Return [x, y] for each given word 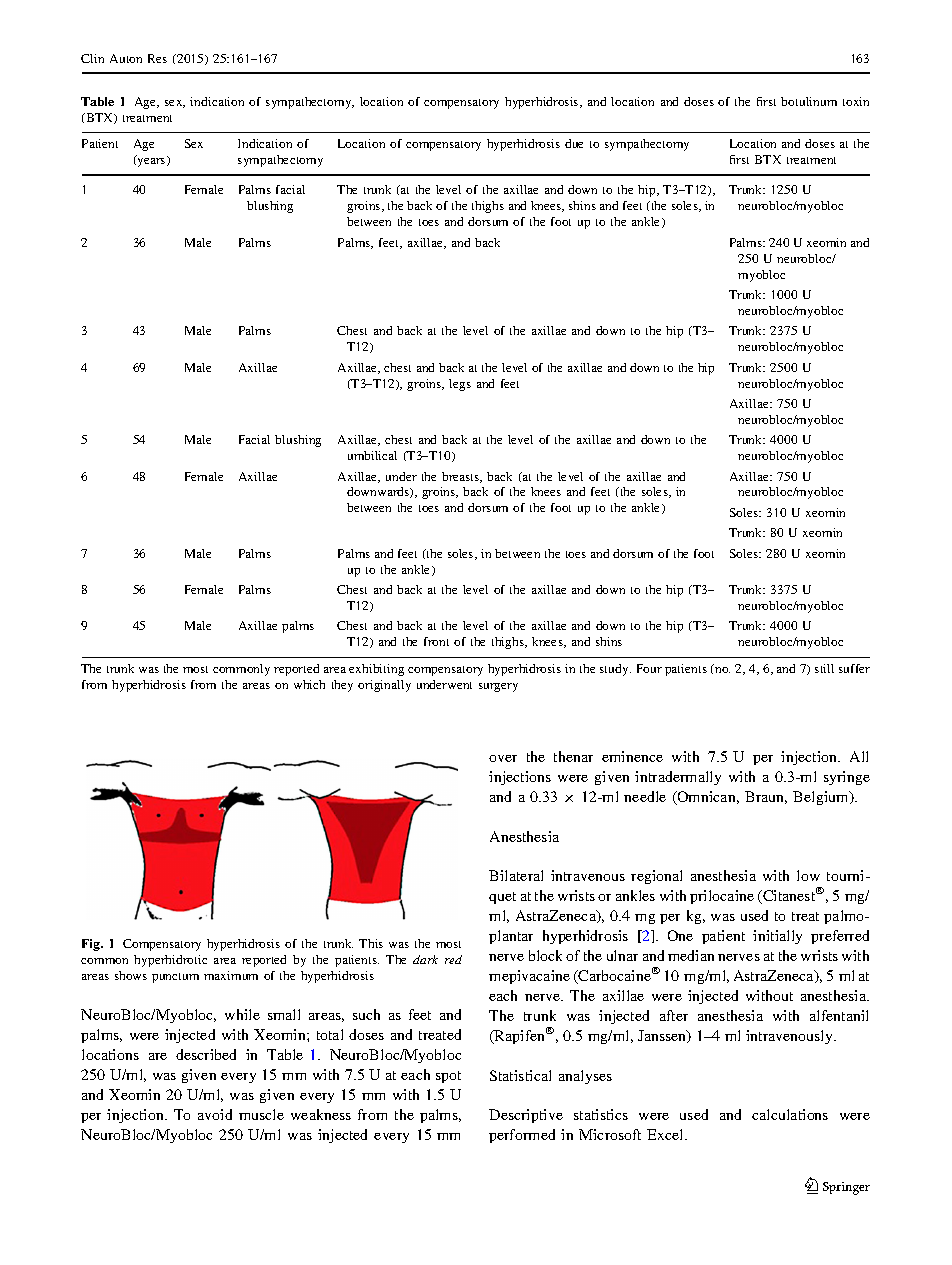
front [436, 641]
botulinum [809, 101]
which [309, 684]
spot [448, 1077]
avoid [215, 1114]
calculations [790, 1114]
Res [157, 58]
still [824, 668]
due [574, 143]
